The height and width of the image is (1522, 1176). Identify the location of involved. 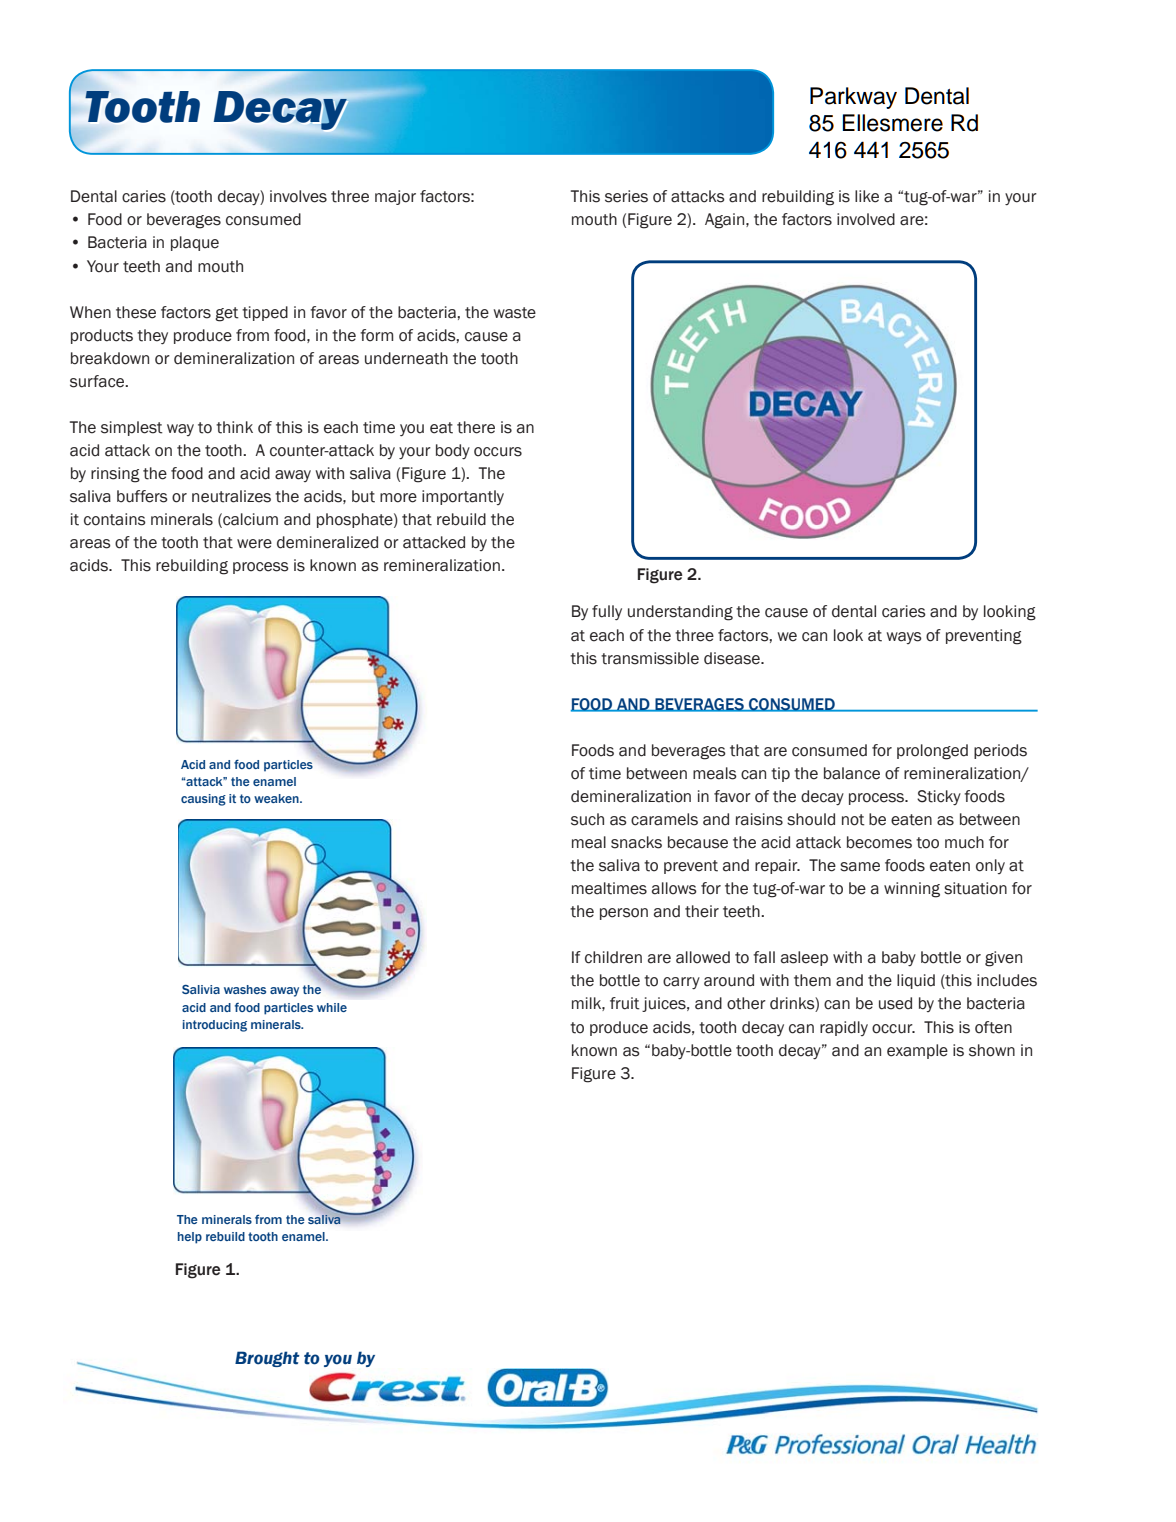
(866, 219).
